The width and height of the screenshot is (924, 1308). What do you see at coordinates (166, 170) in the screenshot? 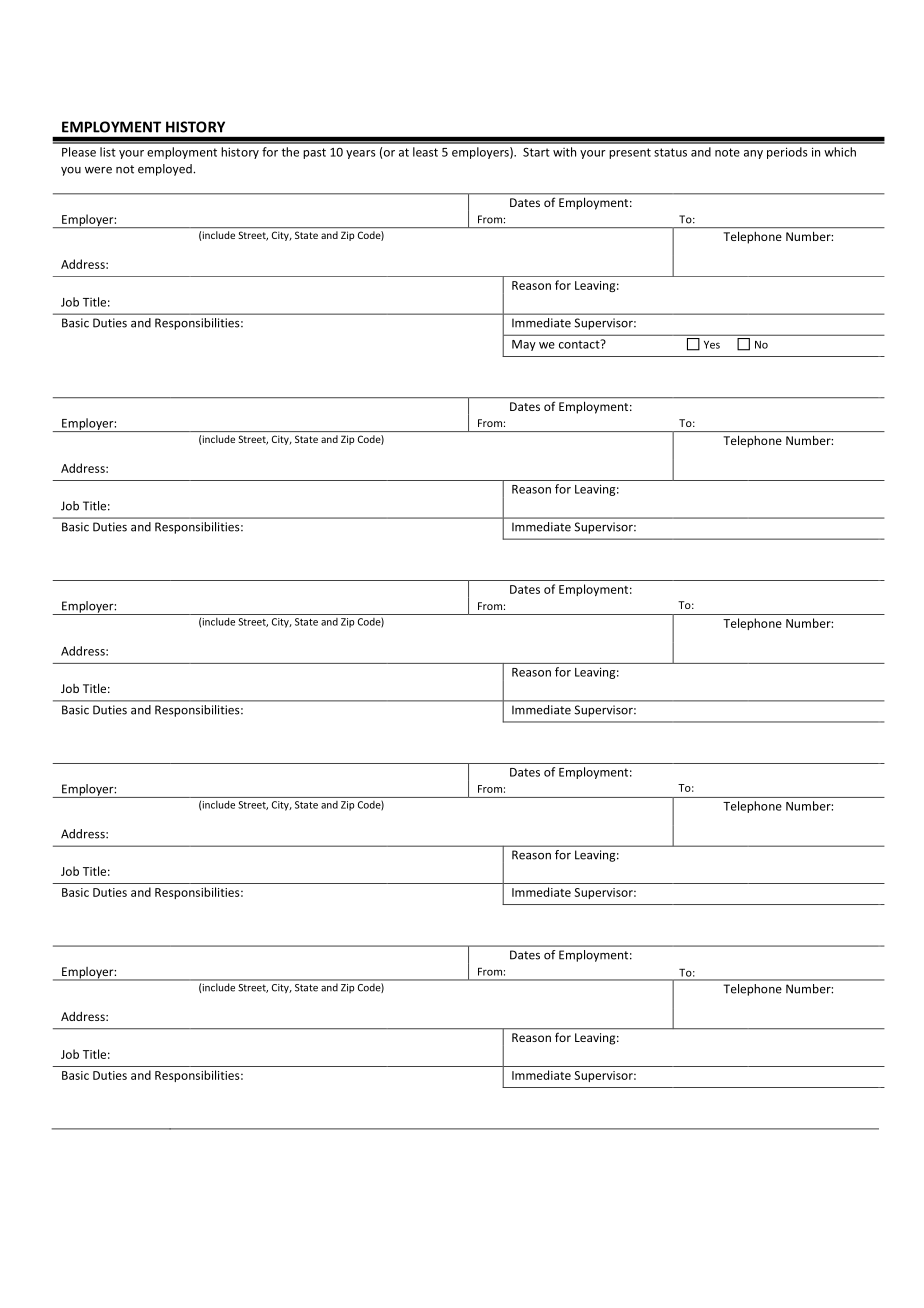
I see `employed` at bounding box center [166, 170].
